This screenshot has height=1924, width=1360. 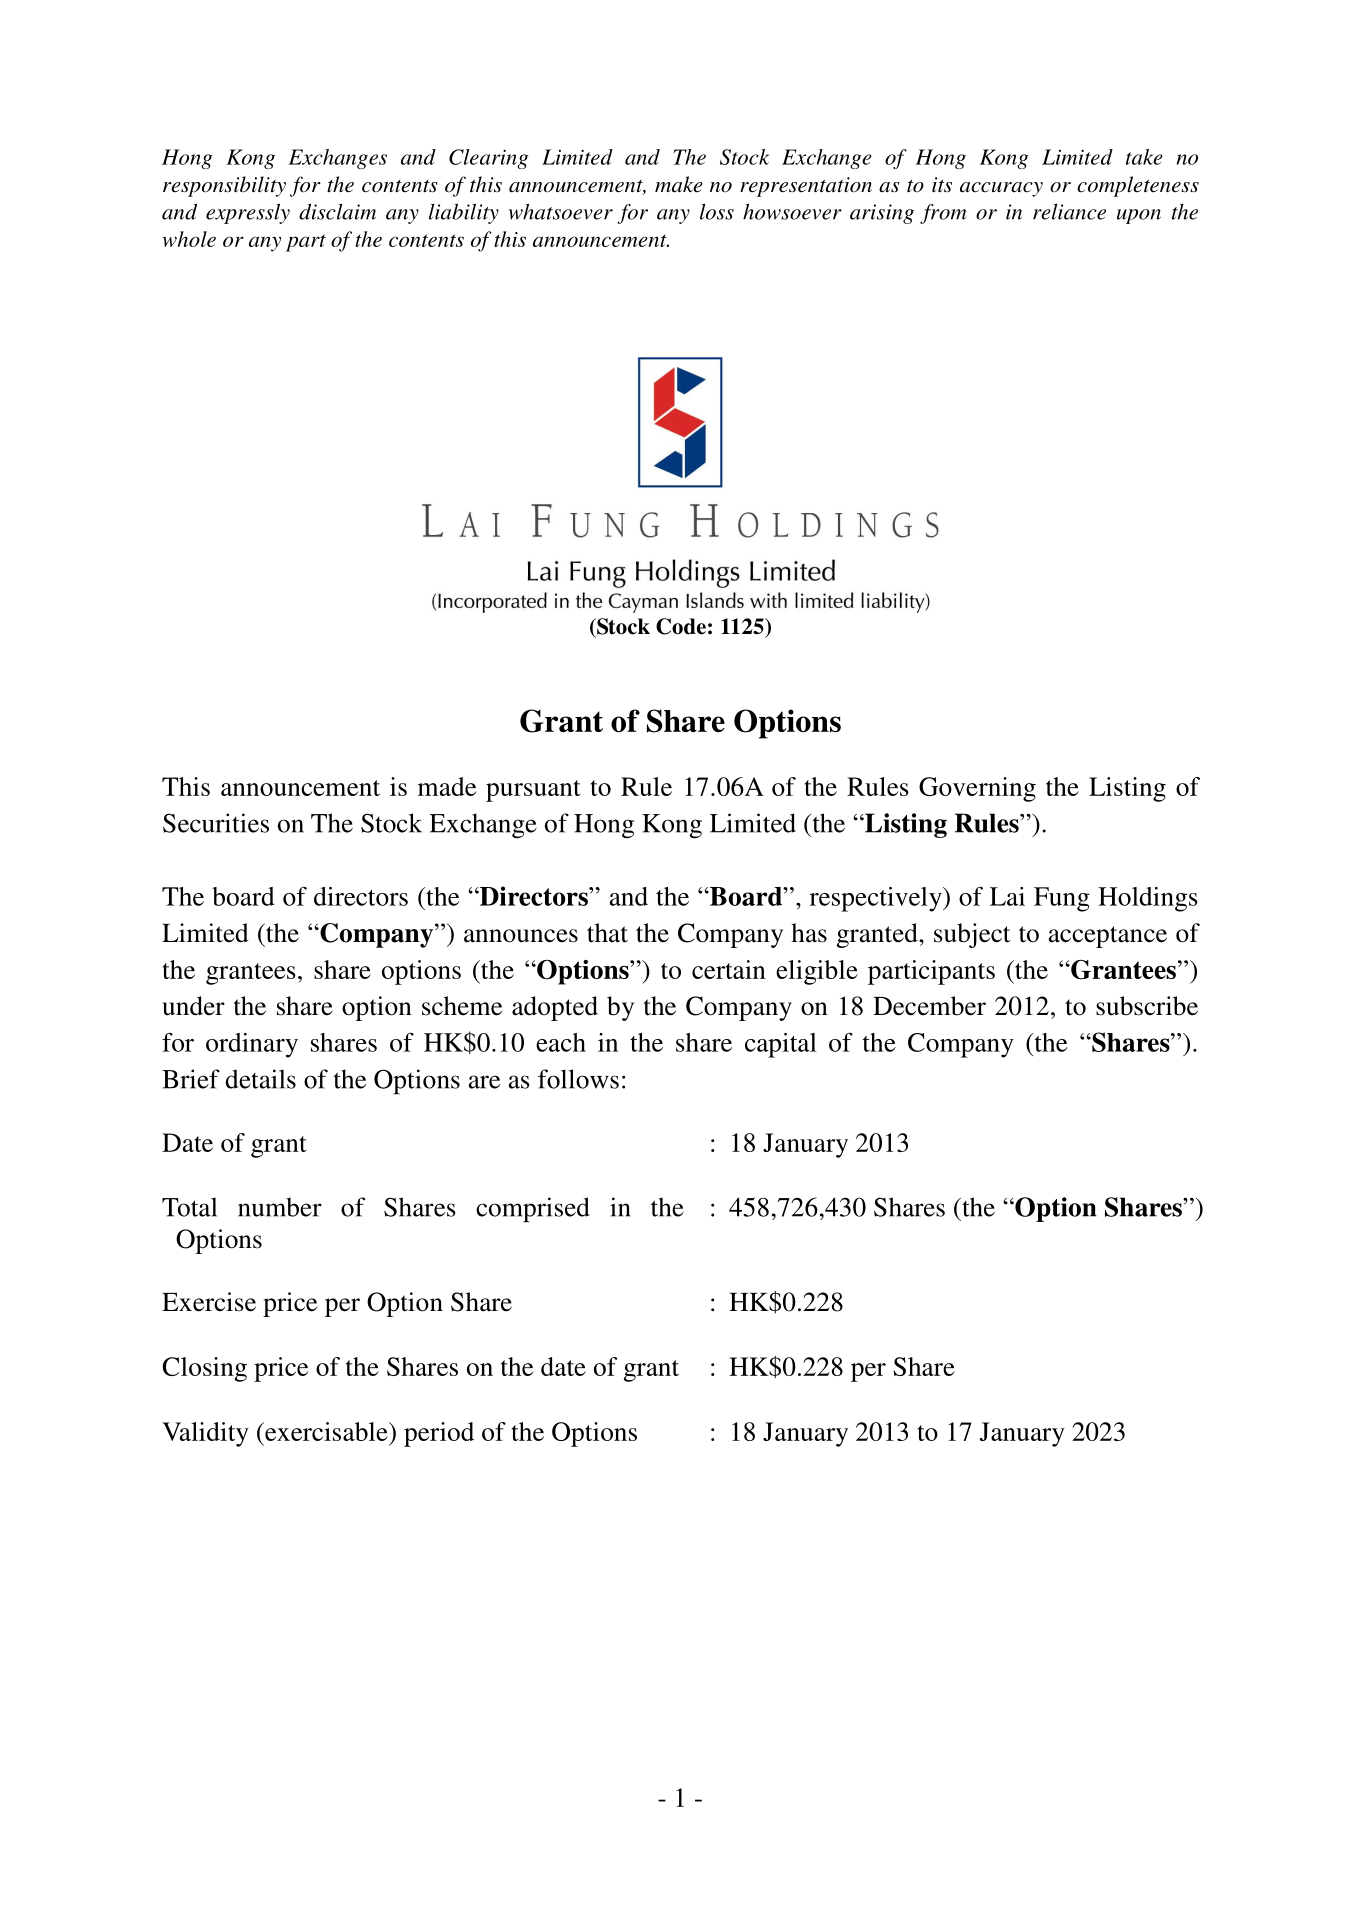 What do you see at coordinates (681, 626) in the screenshot?
I see `Code` at bounding box center [681, 626].
